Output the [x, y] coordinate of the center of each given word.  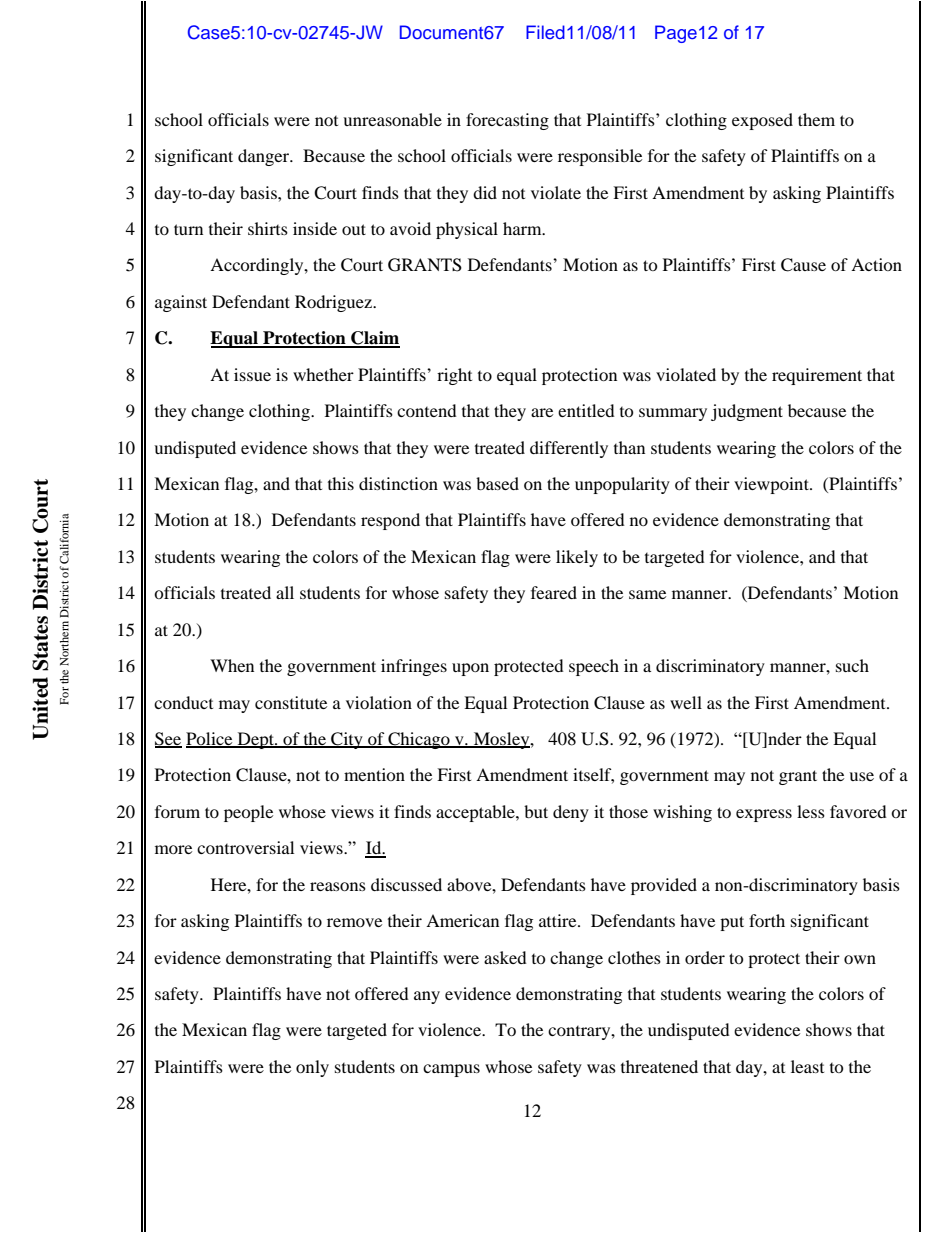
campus [451, 1070]
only [312, 1068]
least [807, 1066]
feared [554, 592]
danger [265, 157]
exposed [762, 121]
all [285, 592]
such [852, 665]
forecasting [507, 121]
